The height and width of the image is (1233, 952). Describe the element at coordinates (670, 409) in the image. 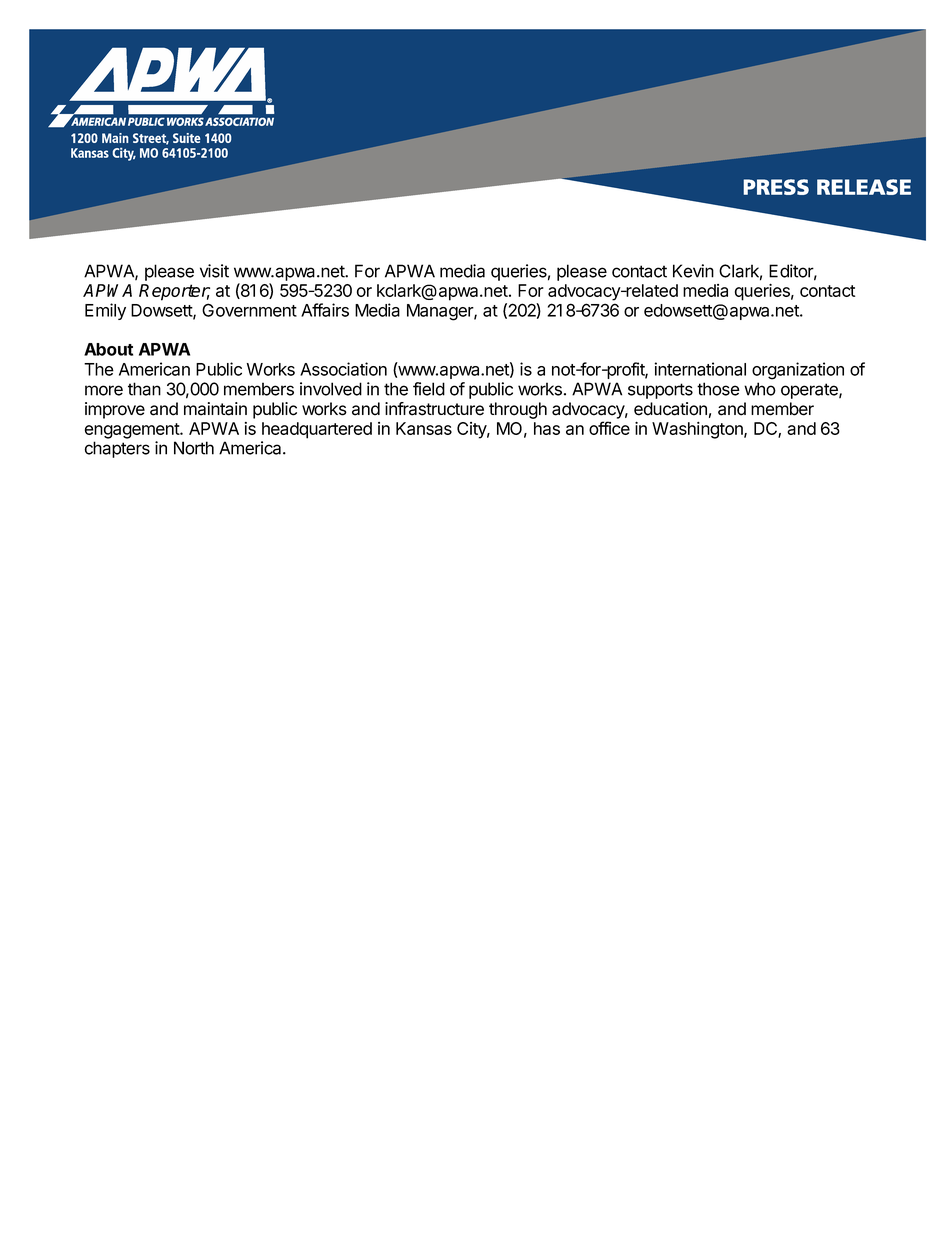

I see `education` at that location.
